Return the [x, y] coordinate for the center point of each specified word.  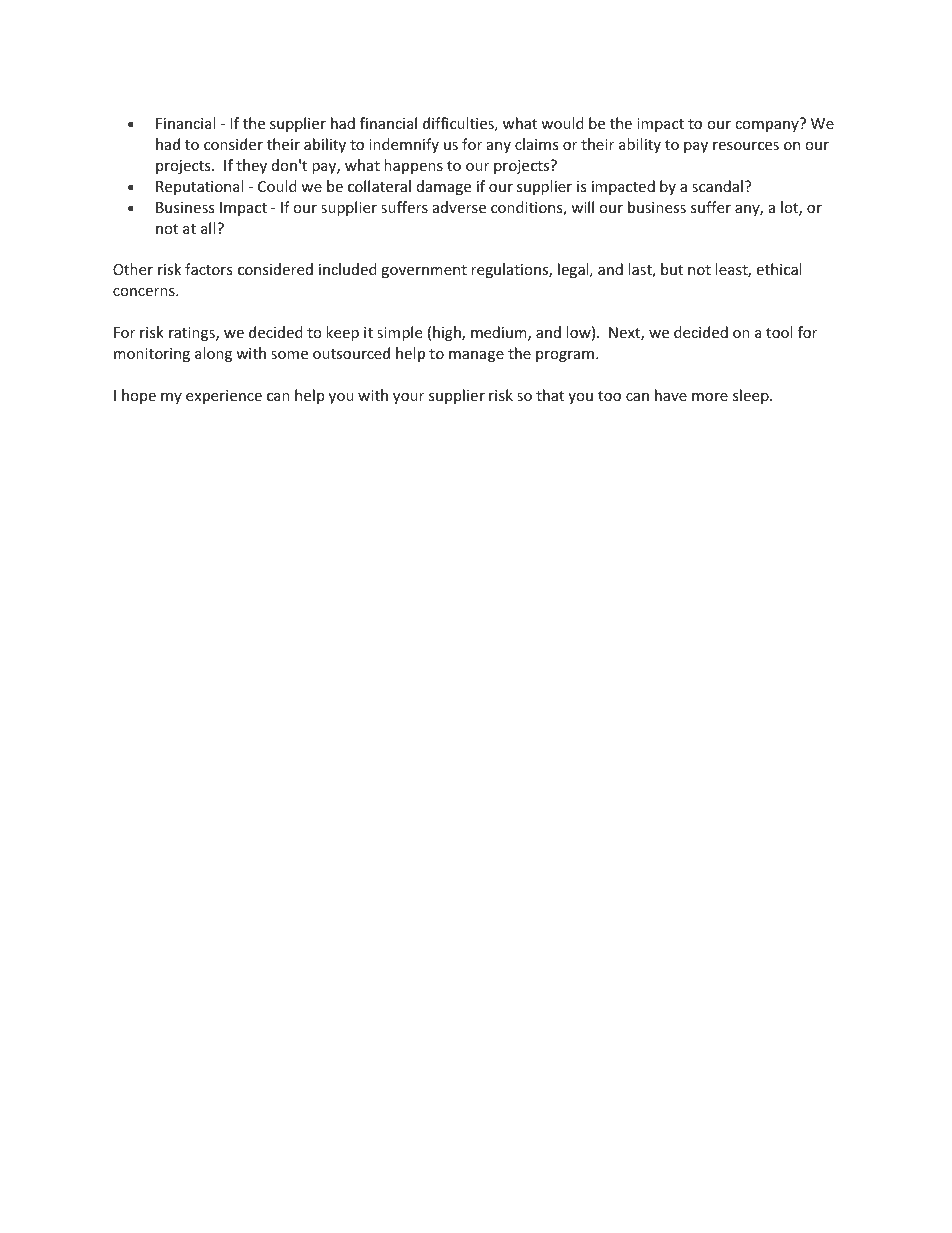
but [672, 269]
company [767, 126]
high [448, 333]
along [213, 354]
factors [209, 269]
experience [224, 397]
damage [444, 187]
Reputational [199, 187]
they [251, 166]
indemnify [404, 145]
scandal [717, 186]
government [424, 271]
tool [779, 332]
